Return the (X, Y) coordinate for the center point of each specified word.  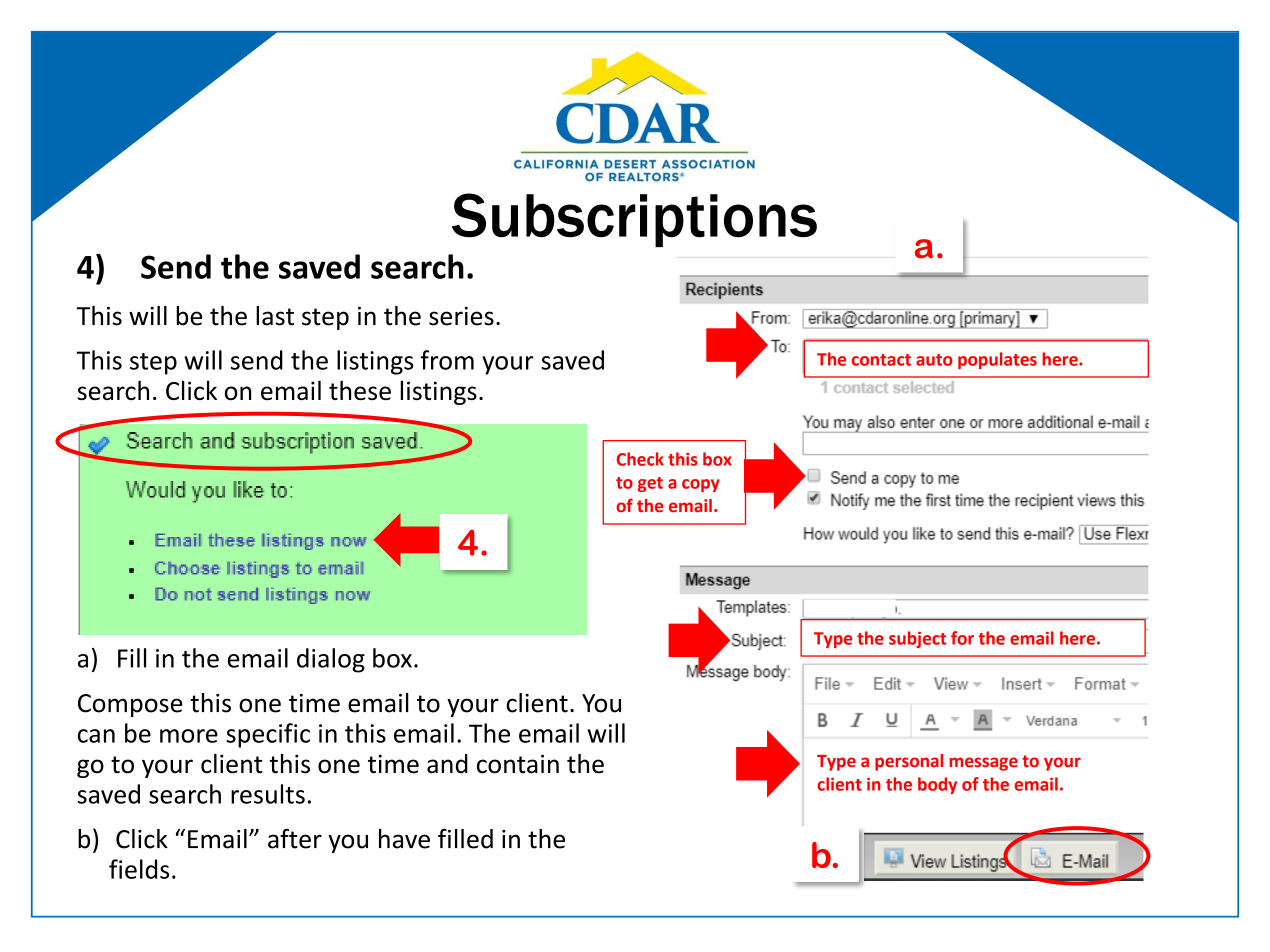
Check (640, 459)
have (404, 839)
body (937, 785)
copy (701, 485)
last (275, 316)
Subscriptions (634, 220)
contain (518, 764)
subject (917, 639)
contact (881, 360)
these (360, 390)
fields (139, 869)
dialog (331, 660)
